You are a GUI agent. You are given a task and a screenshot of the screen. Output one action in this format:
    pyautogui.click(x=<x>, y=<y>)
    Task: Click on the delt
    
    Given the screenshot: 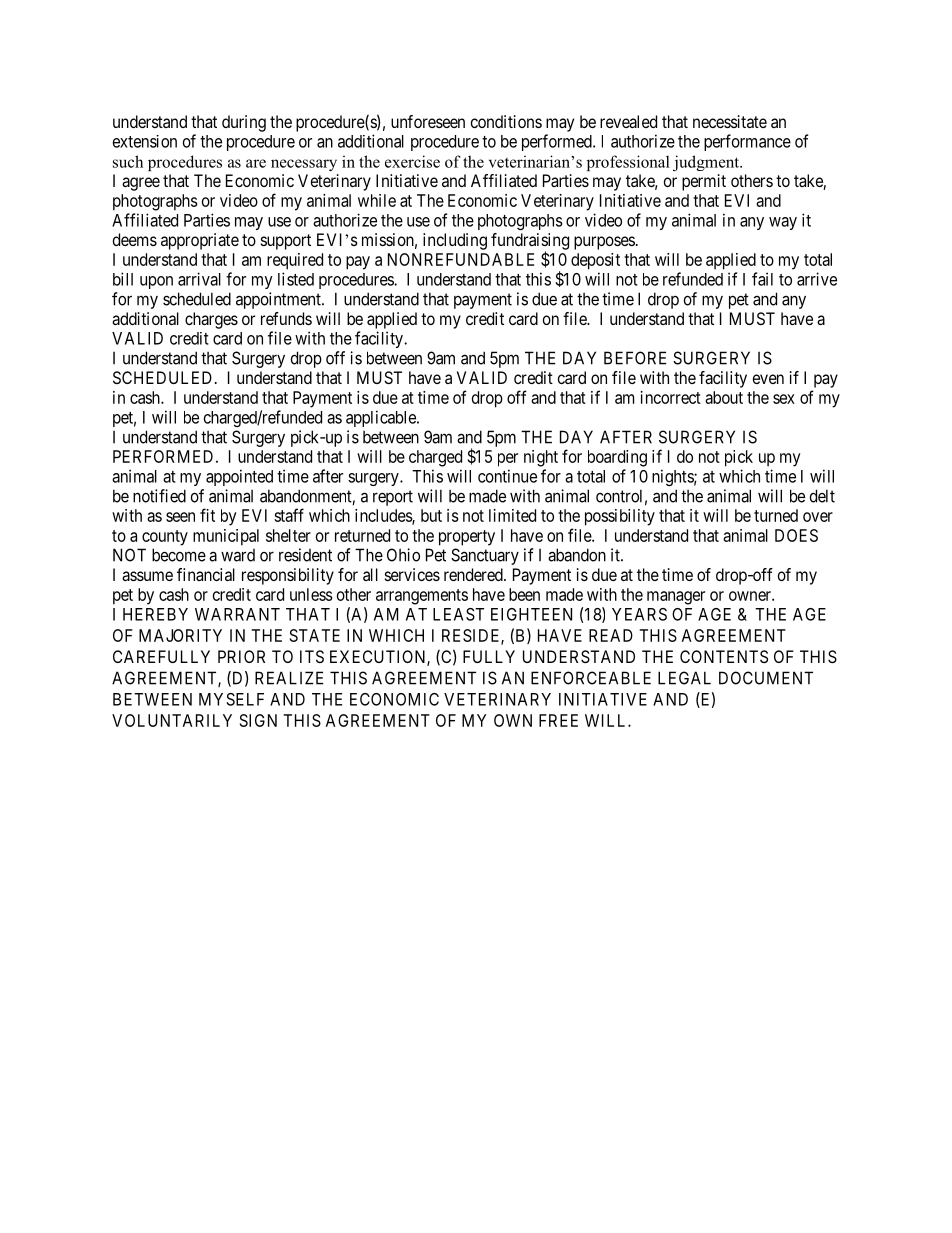 What is the action you would take?
    pyautogui.click(x=822, y=496)
